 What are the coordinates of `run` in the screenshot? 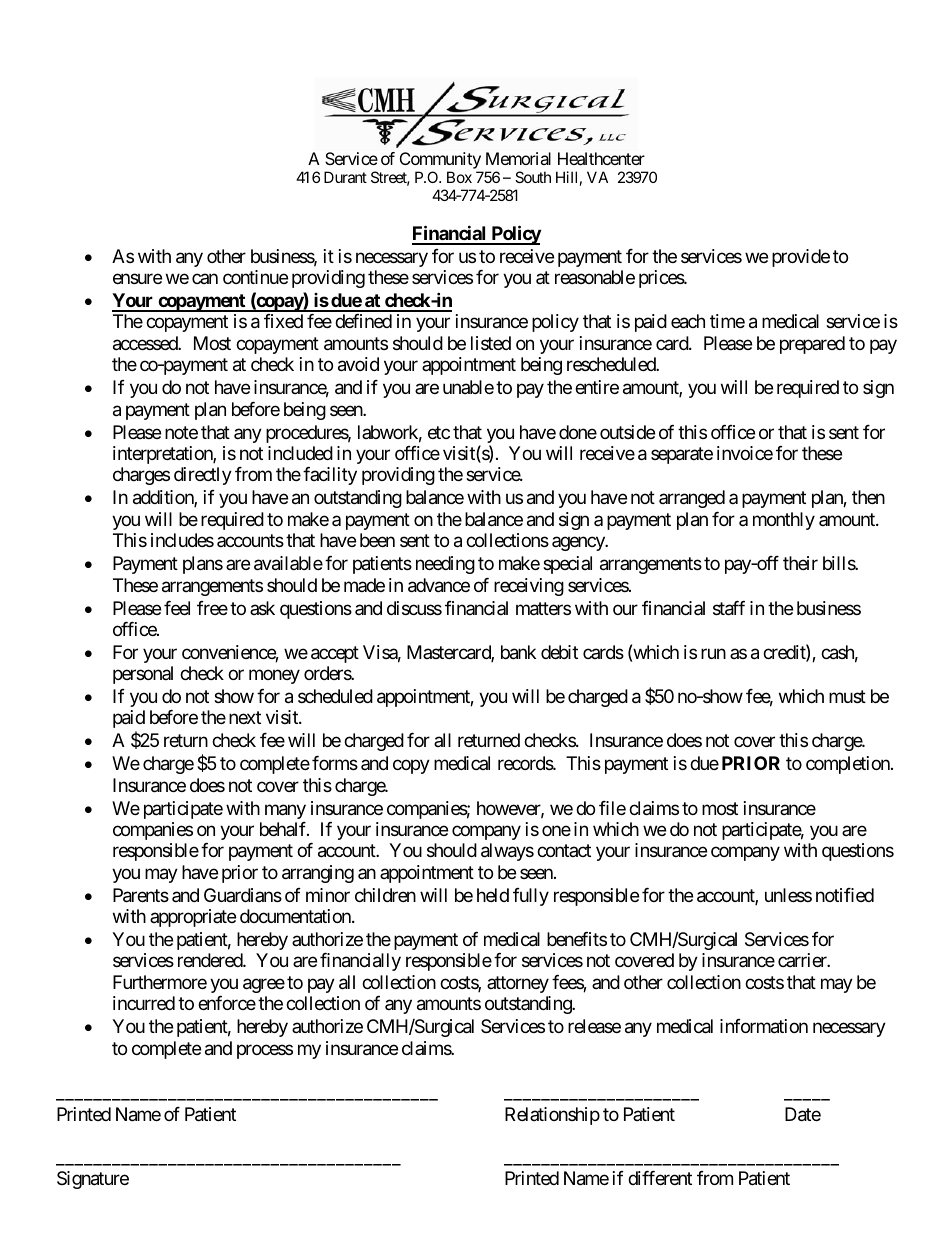 It's located at (713, 653).
